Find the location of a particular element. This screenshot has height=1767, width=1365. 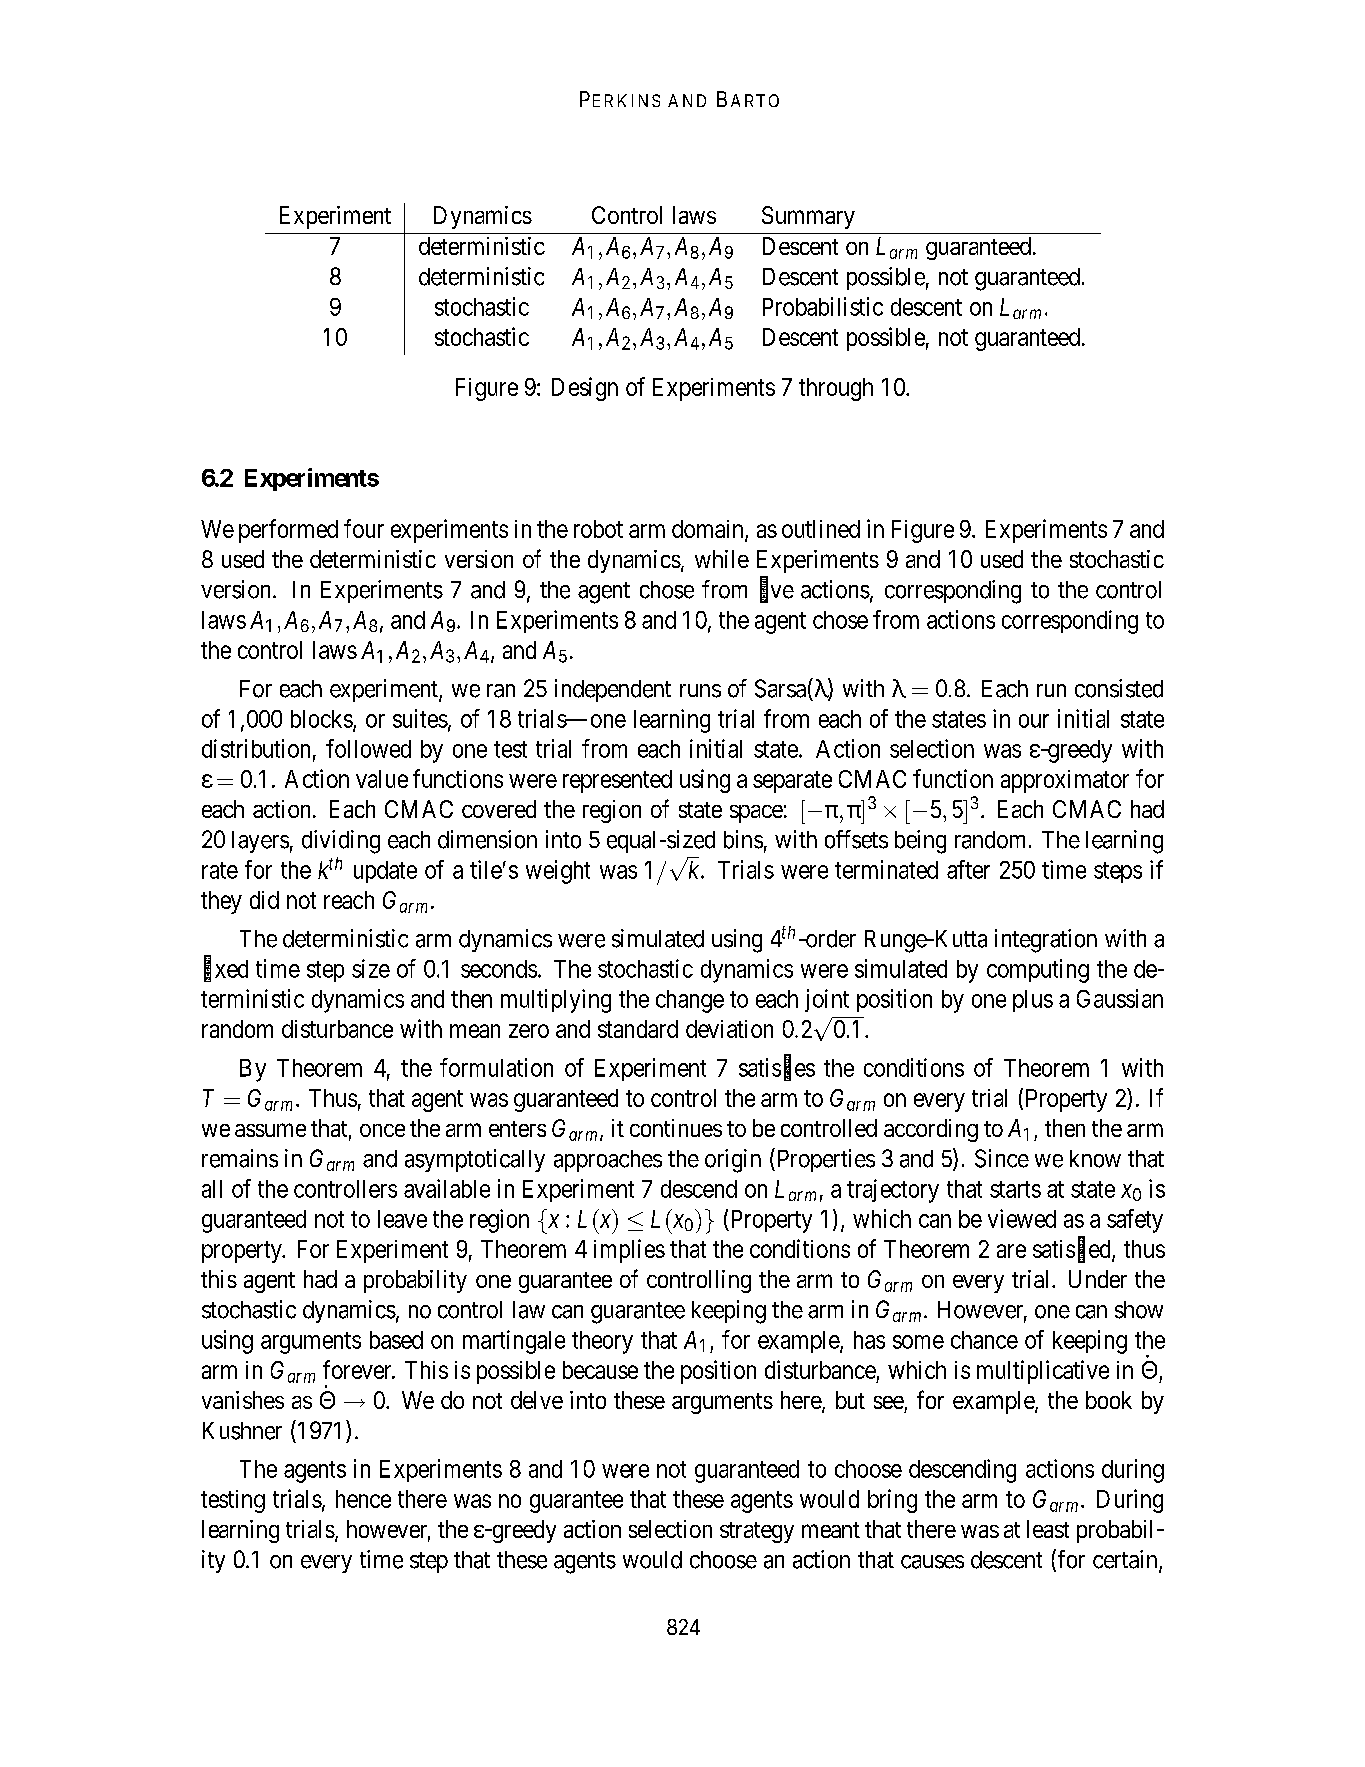

are is located at coordinates (1011, 1251).
